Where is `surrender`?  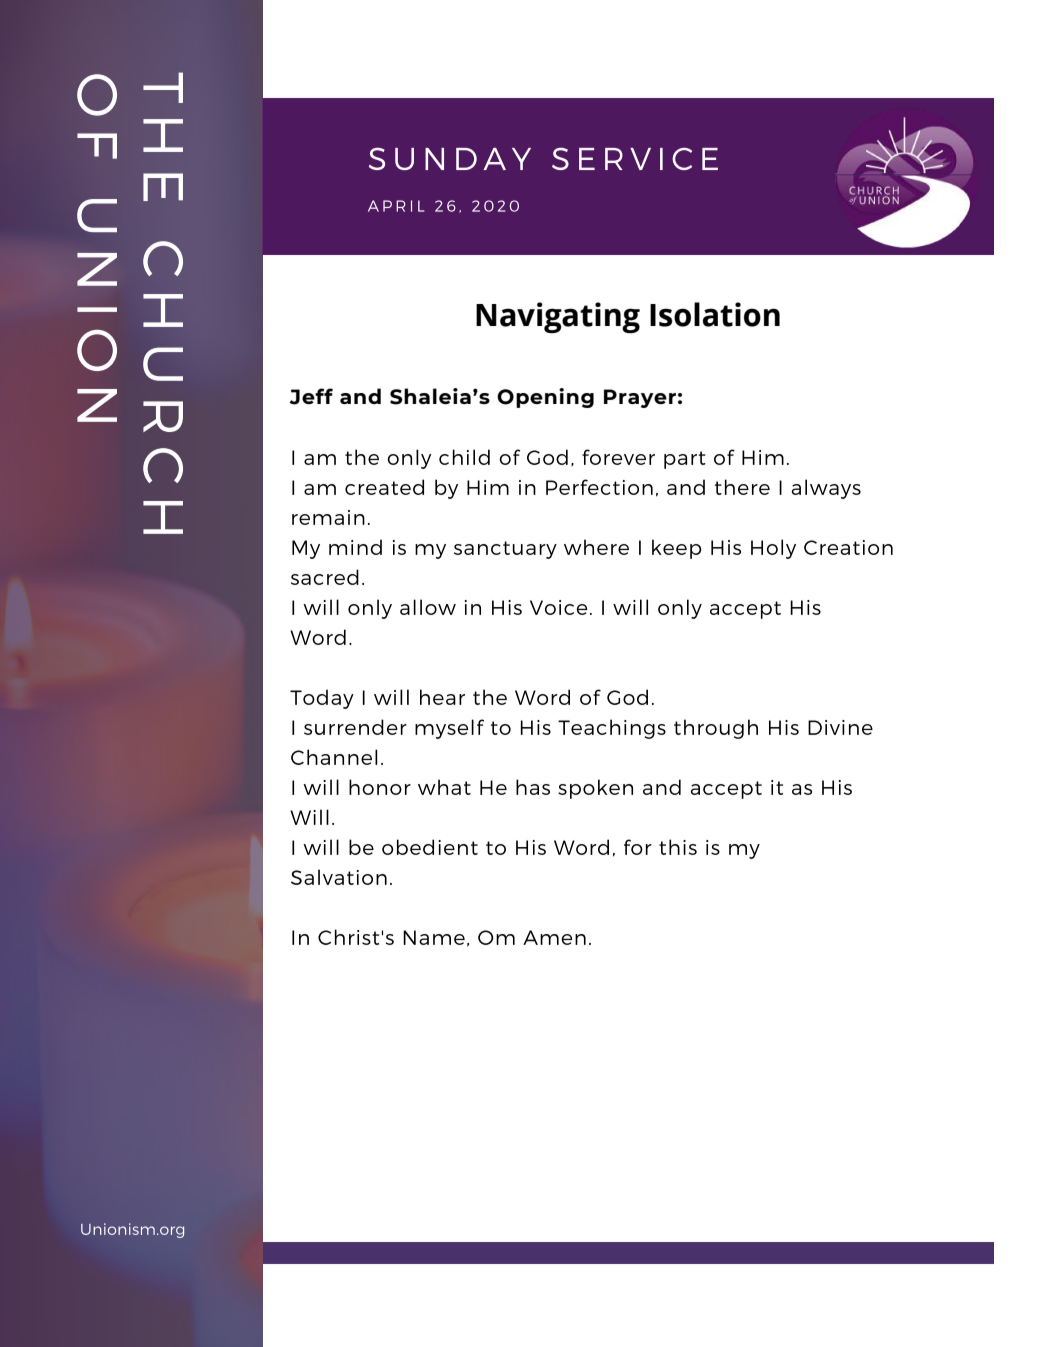 surrender is located at coordinates (355, 727).
